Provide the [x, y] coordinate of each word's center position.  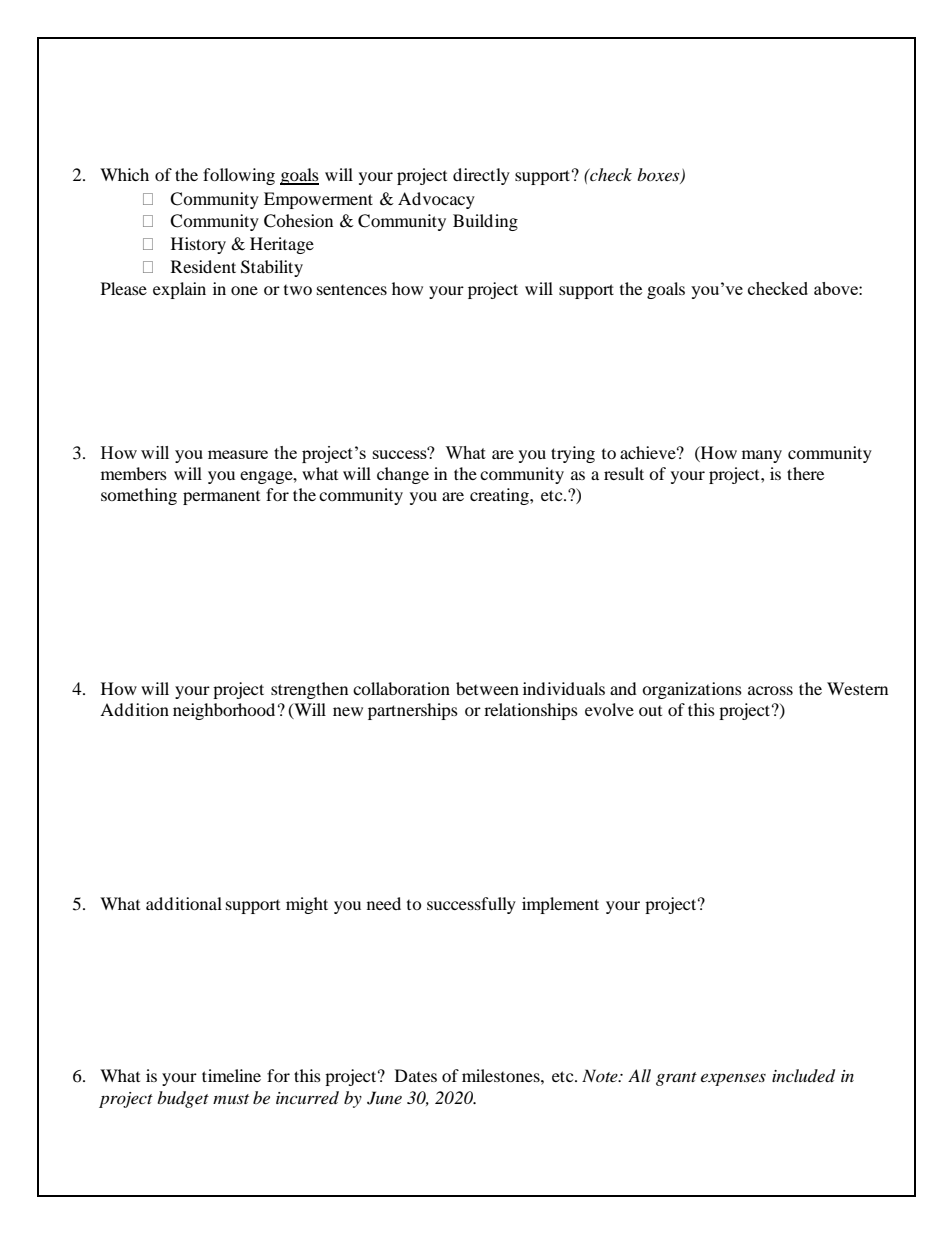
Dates [416, 1075]
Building [485, 222]
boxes [659, 176]
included [803, 1076]
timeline [231, 1075]
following [239, 176]
